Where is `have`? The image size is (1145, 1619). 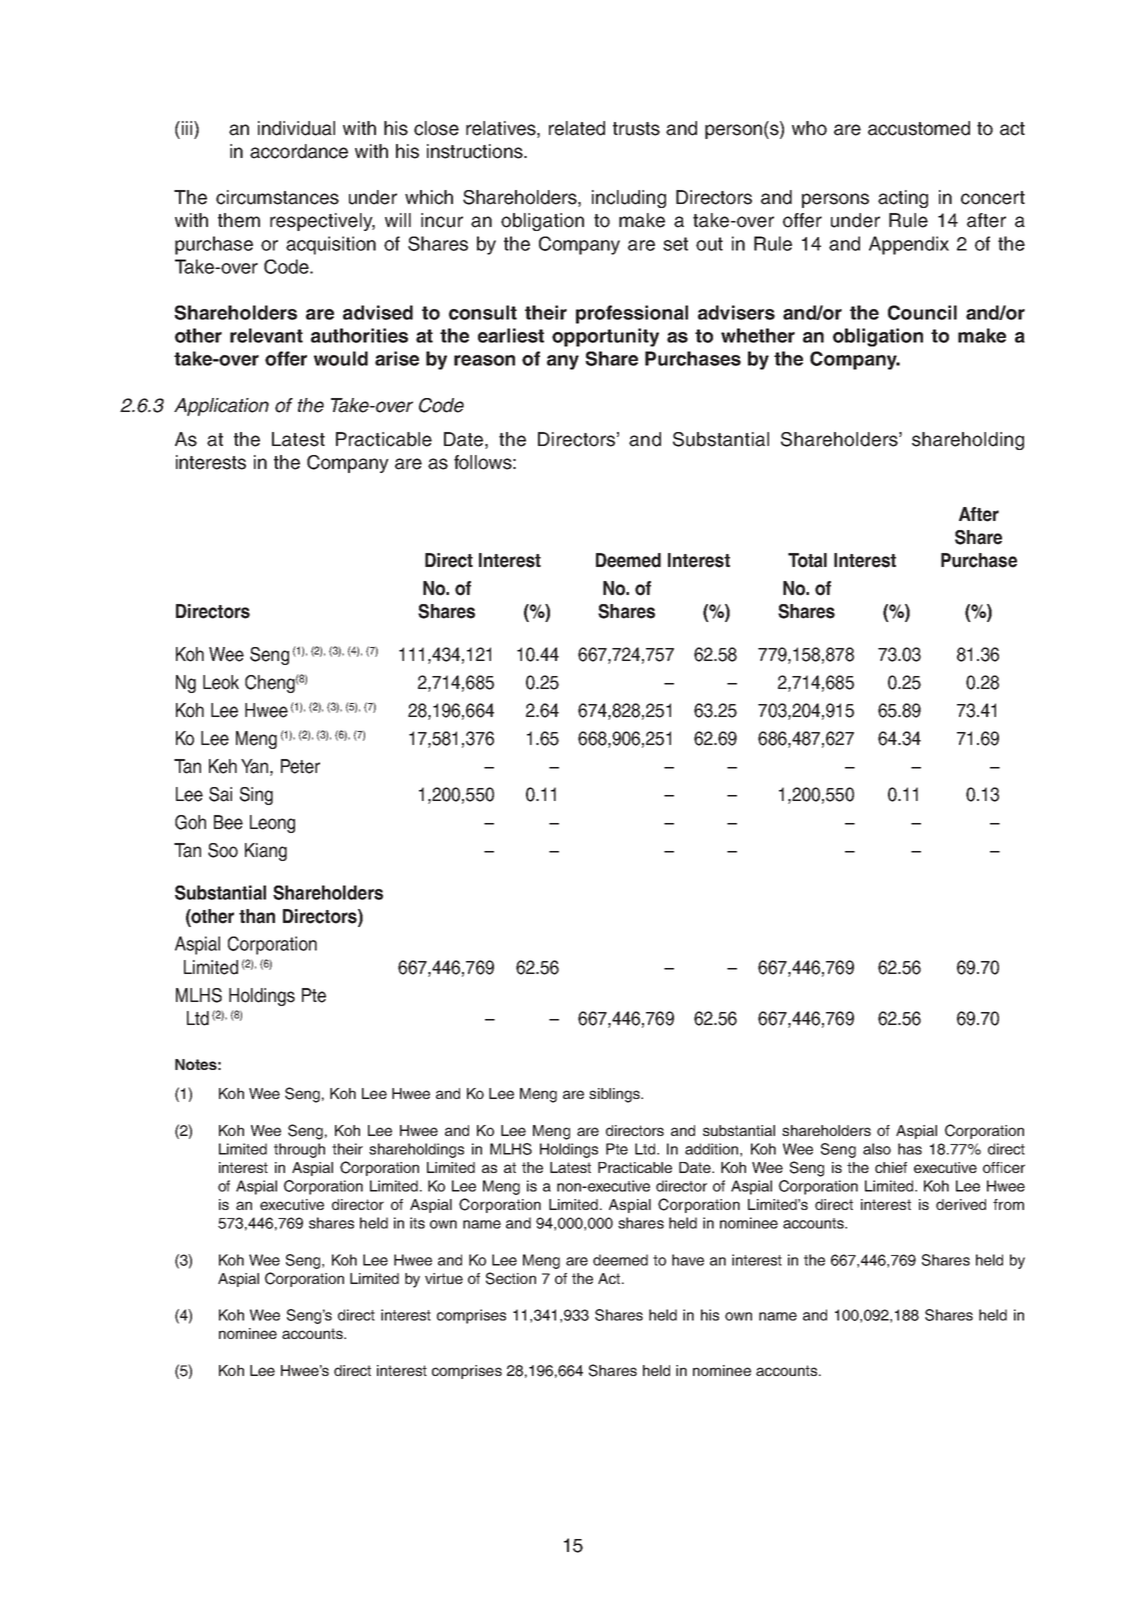
have is located at coordinates (688, 1260).
